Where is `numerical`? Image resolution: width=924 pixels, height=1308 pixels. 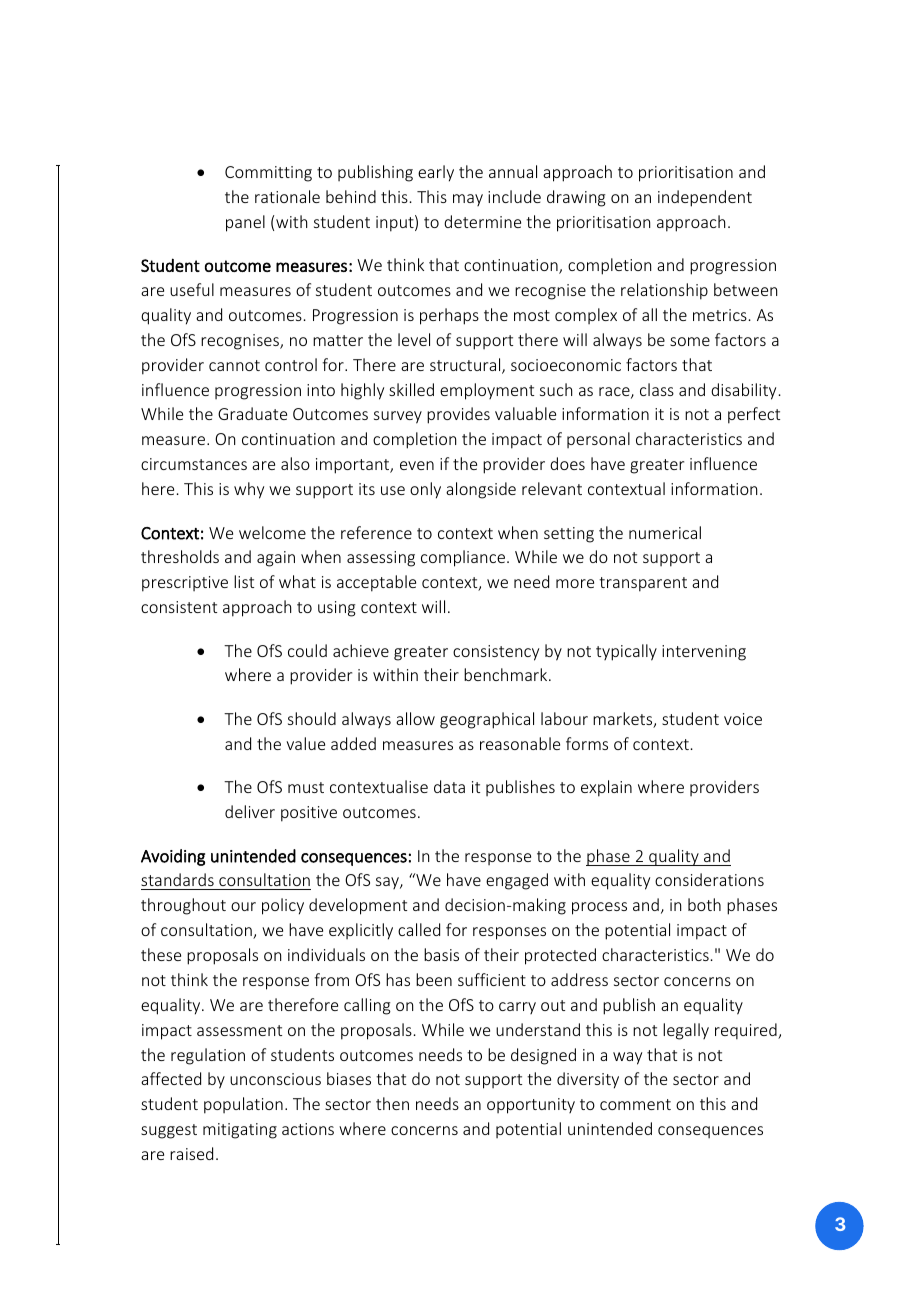
numerical is located at coordinates (665, 532).
